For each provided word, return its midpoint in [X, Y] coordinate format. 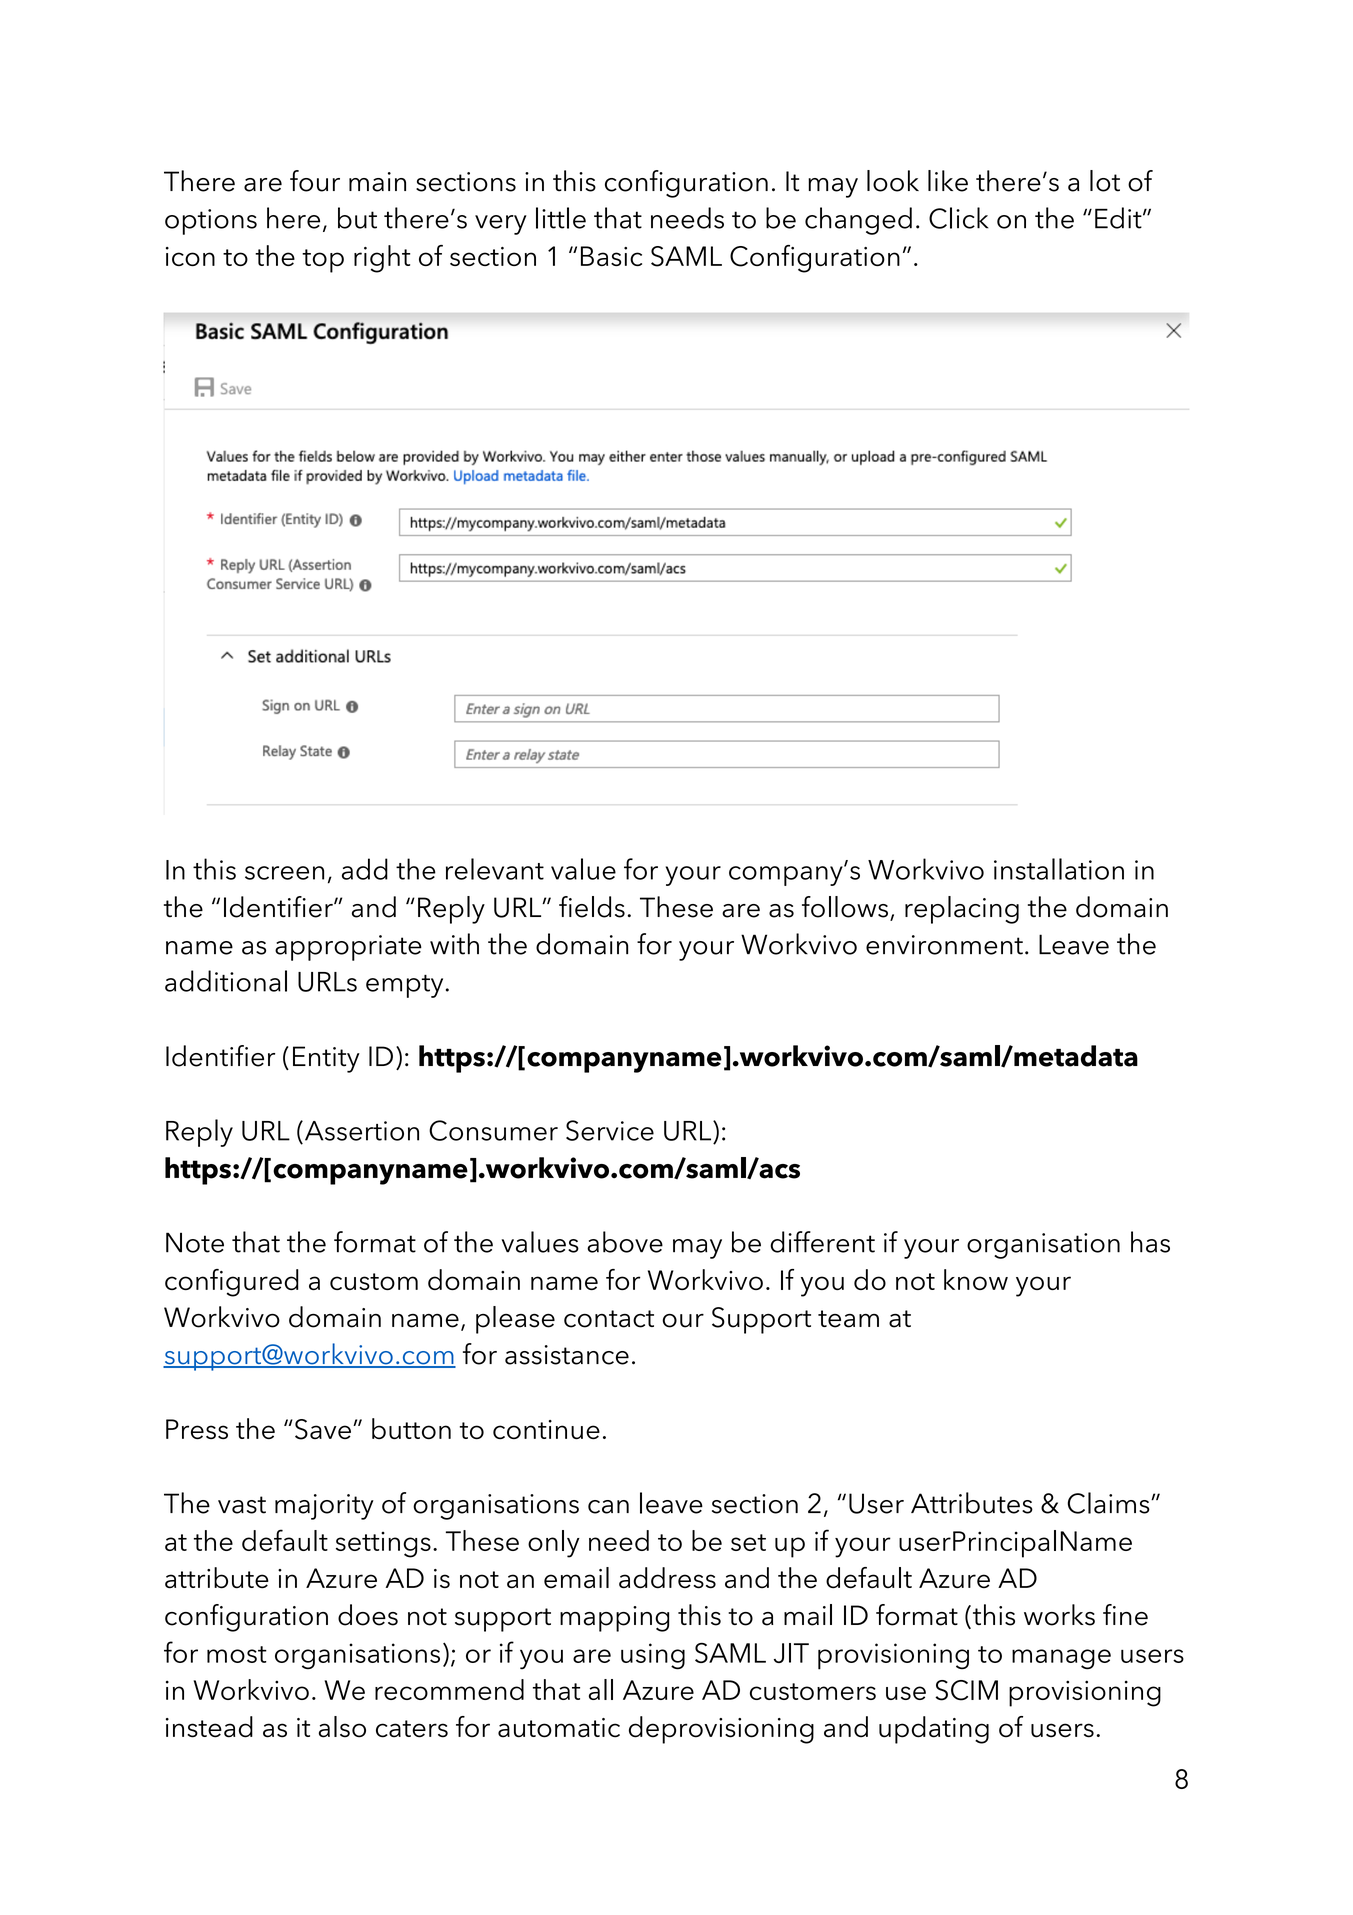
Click [959, 218]
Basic [611, 256]
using [653, 1656]
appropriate [348, 948]
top [323, 261]
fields [592, 907]
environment [944, 945]
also [342, 1727]
